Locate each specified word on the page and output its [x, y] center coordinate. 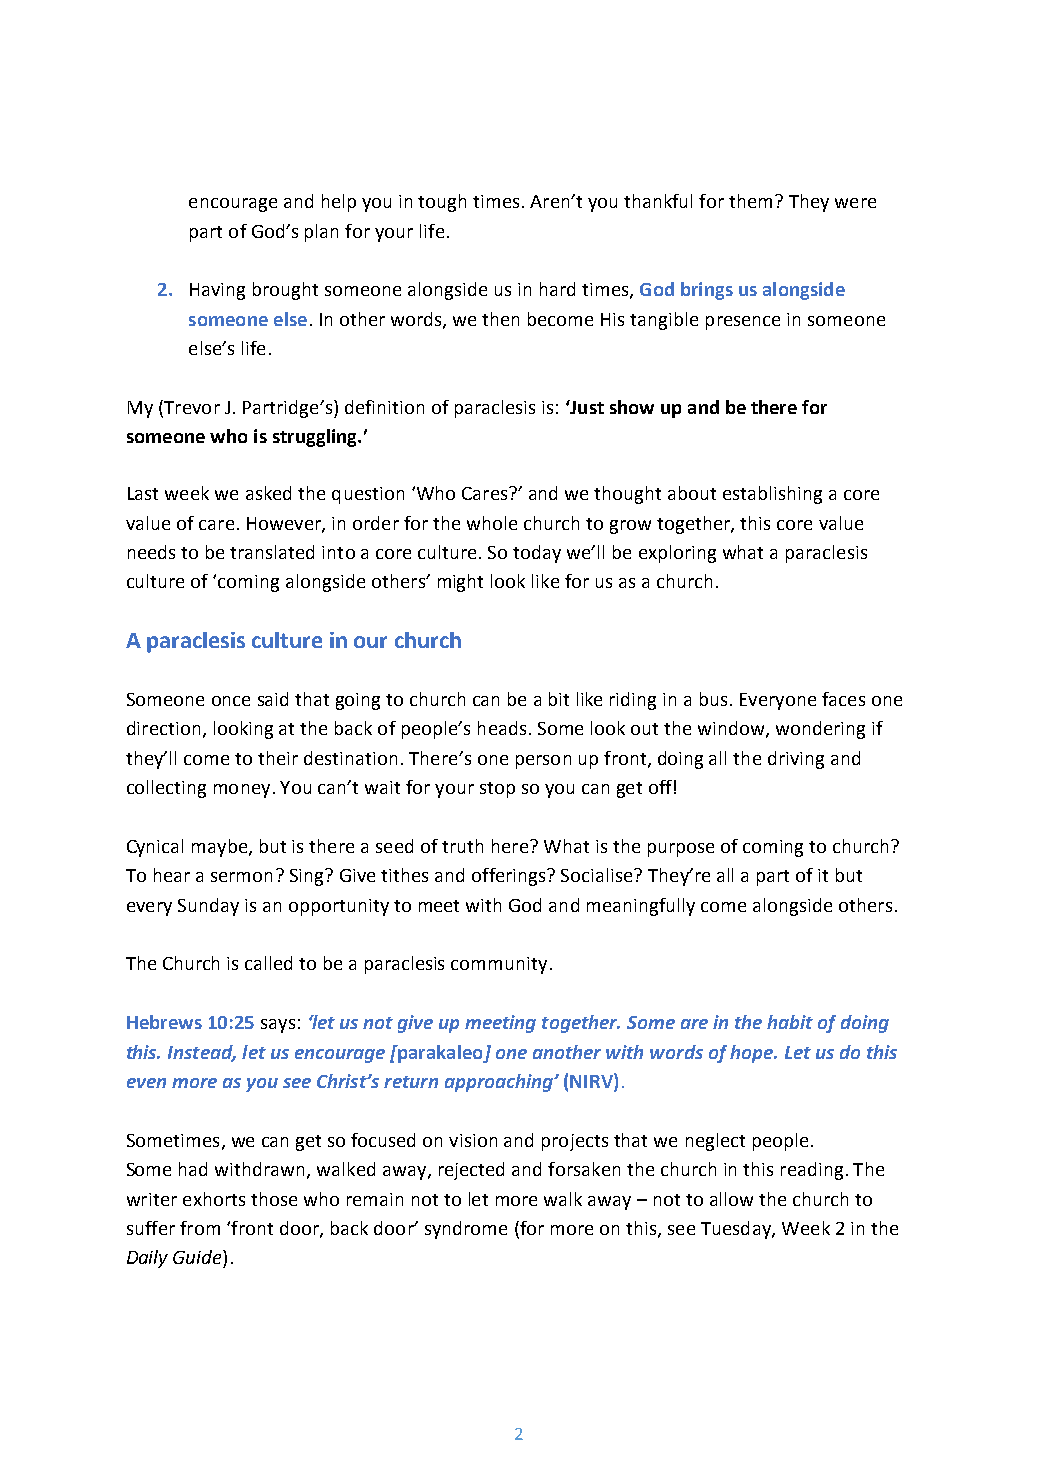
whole [492, 523]
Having [217, 291]
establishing [772, 495]
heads [502, 728]
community [499, 965]
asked [268, 493]
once [231, 701]
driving [796, 760]
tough [442, 203]
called [268, 963]
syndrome [466, 1230]
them [750, 201]
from [200, 1228]
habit [790, 1022]
